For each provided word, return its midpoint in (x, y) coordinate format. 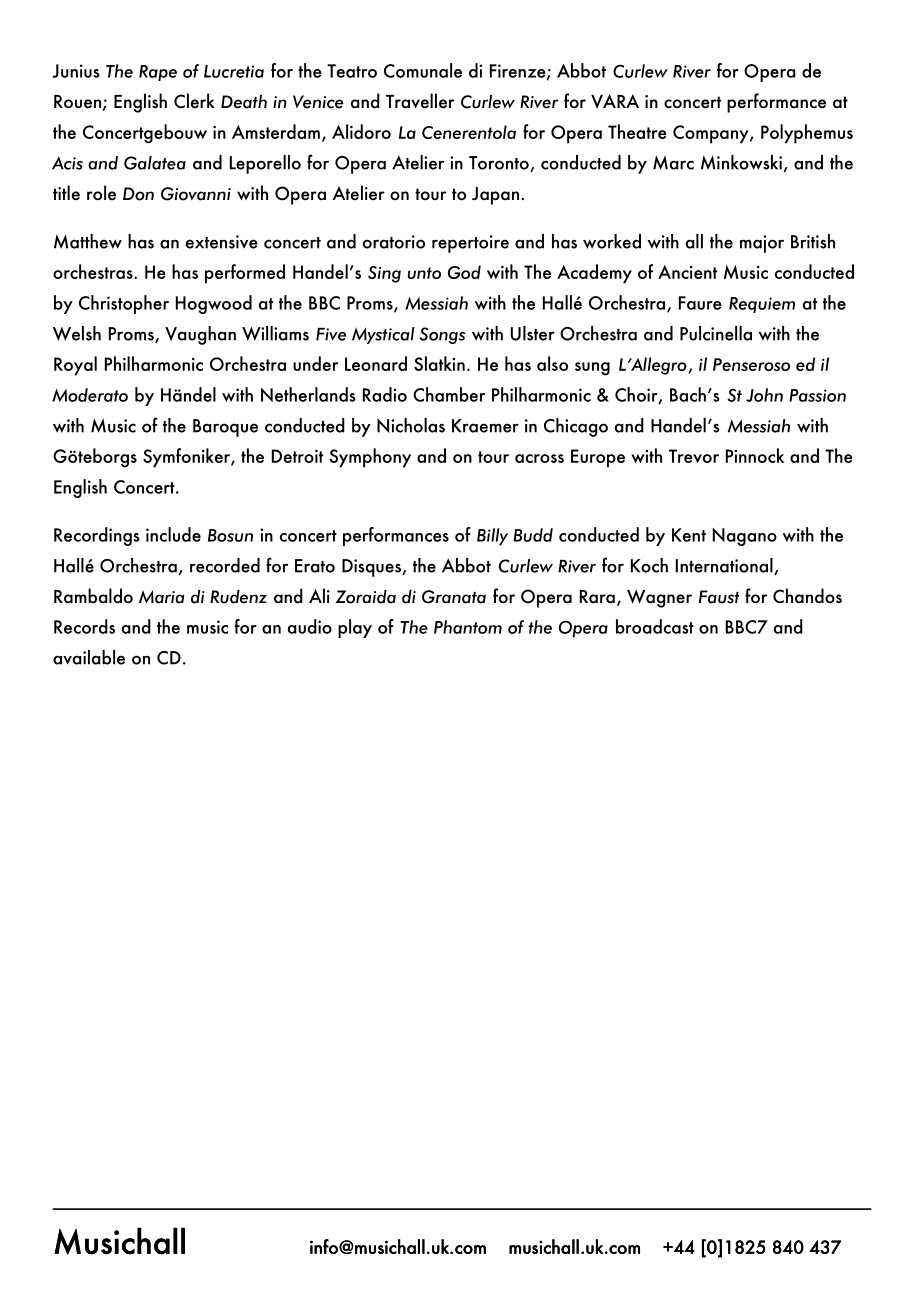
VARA (615, 101)
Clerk (194, 101)
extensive (222, 242)
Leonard (376, 363)
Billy (492, 537)
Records (84, 626)
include (173, 534)
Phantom (468, 627)
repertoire (470, 244)
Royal (75, 366)
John (764, 395)
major (762, 244)
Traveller (420, 101)
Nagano (745, 537)
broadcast (655, 626)
